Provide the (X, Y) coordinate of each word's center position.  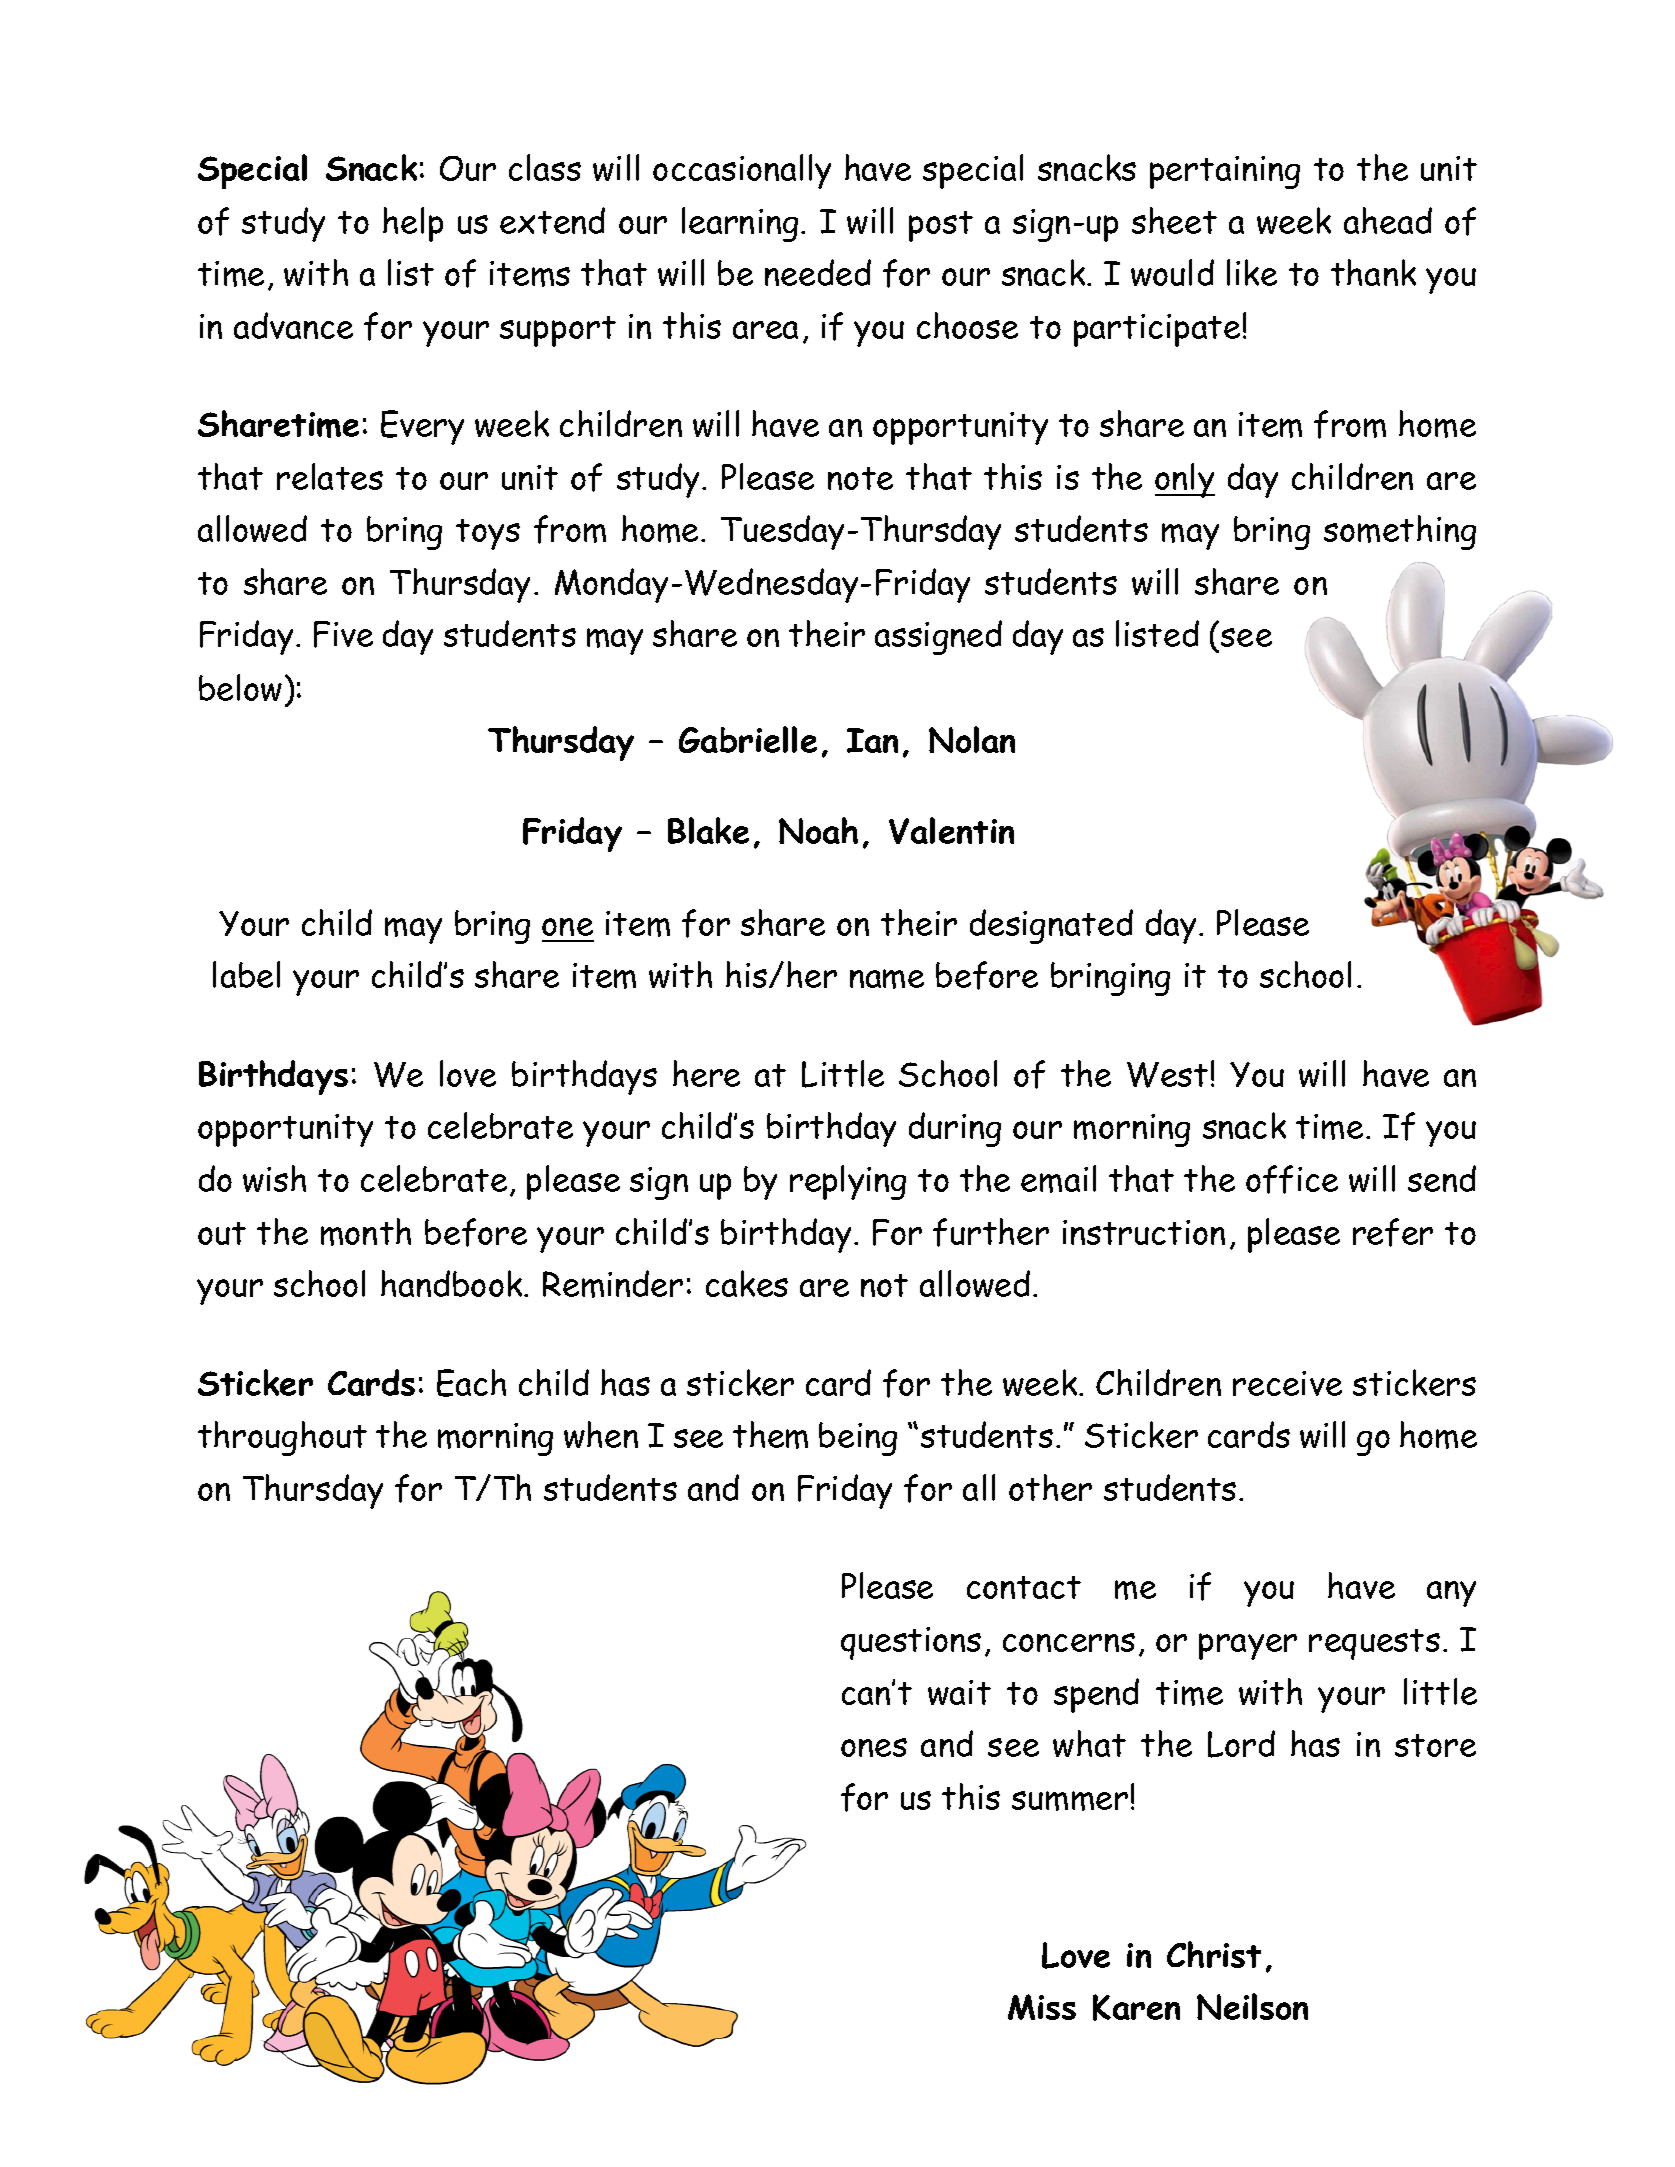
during (955, 1129)
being (858, 1439)
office (1292, 1179)
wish (274, 1178)
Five (343, 634)
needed (818, 272)
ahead (1388, 220)
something (1400, 532)
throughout (282, 1438)
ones (874, 1747)
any (1451, 1594)
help (413, 224)
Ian (872, 740)
